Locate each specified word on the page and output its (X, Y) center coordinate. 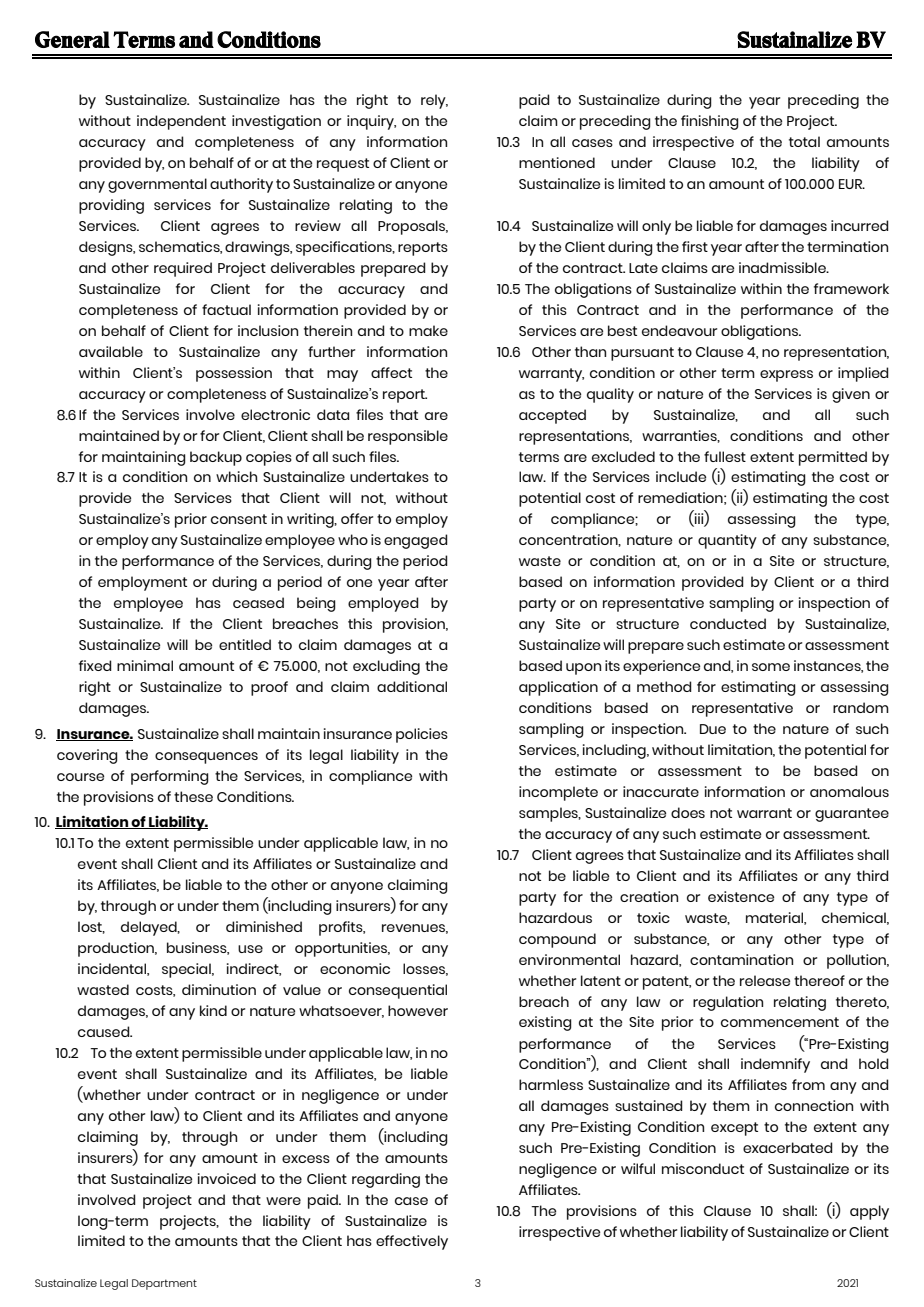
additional (412, 686)
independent (181, 122)
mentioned (557, 162)
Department (164, 1284)
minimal (145, 665)
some (771, 667)
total (804, 141)
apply (869, 1212)
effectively (412, 1242)
